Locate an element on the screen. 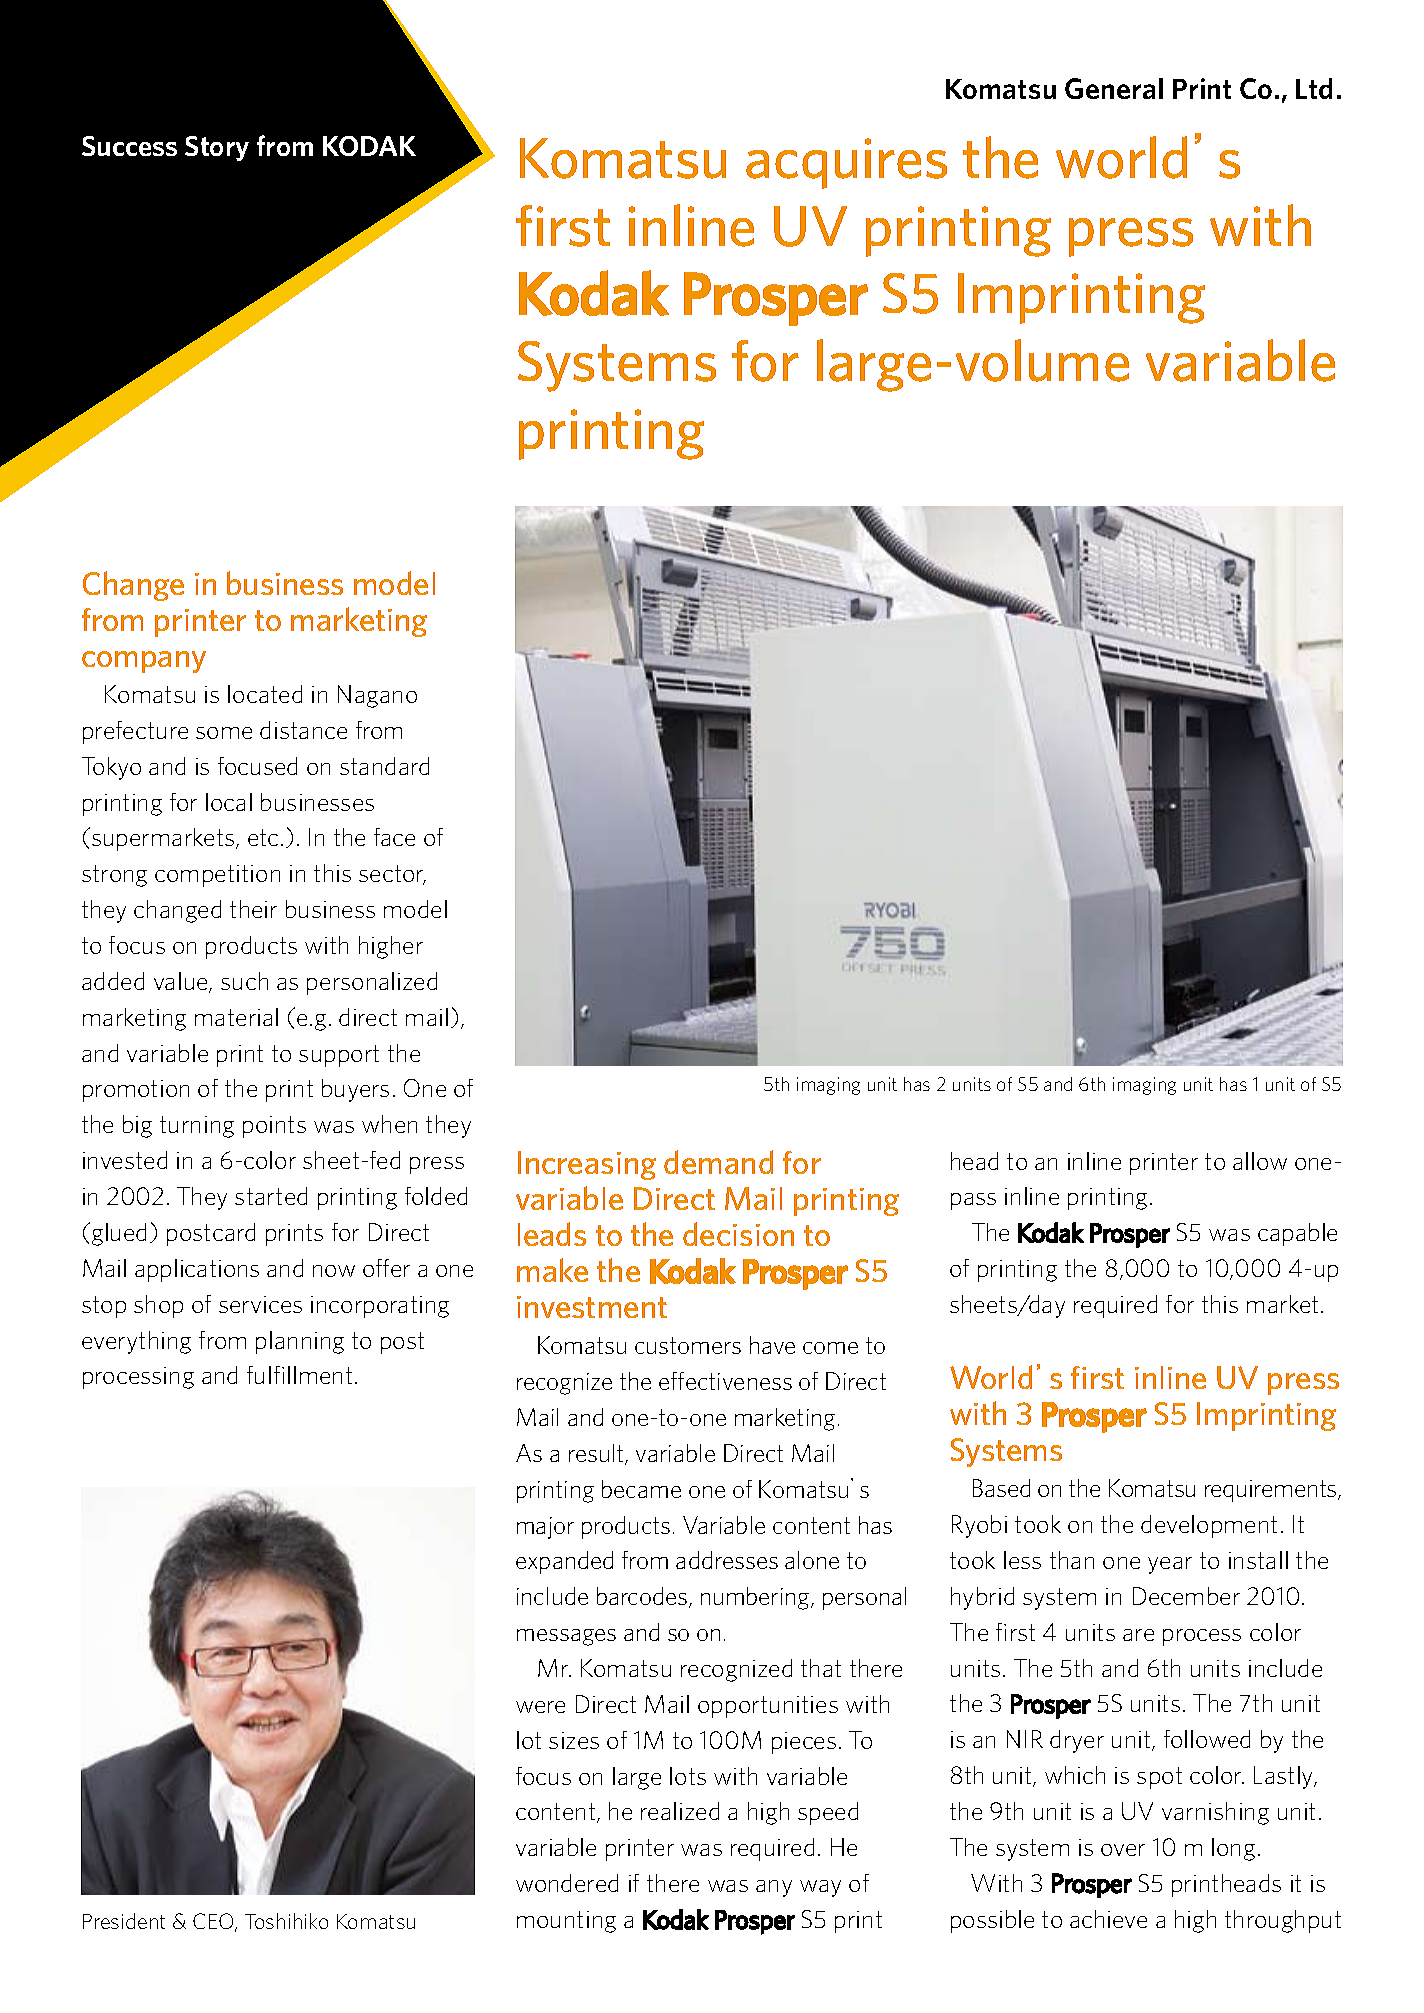 The height and width of the screenshot is (2013, 1424). realized is located at coordinates (680, 1811).
